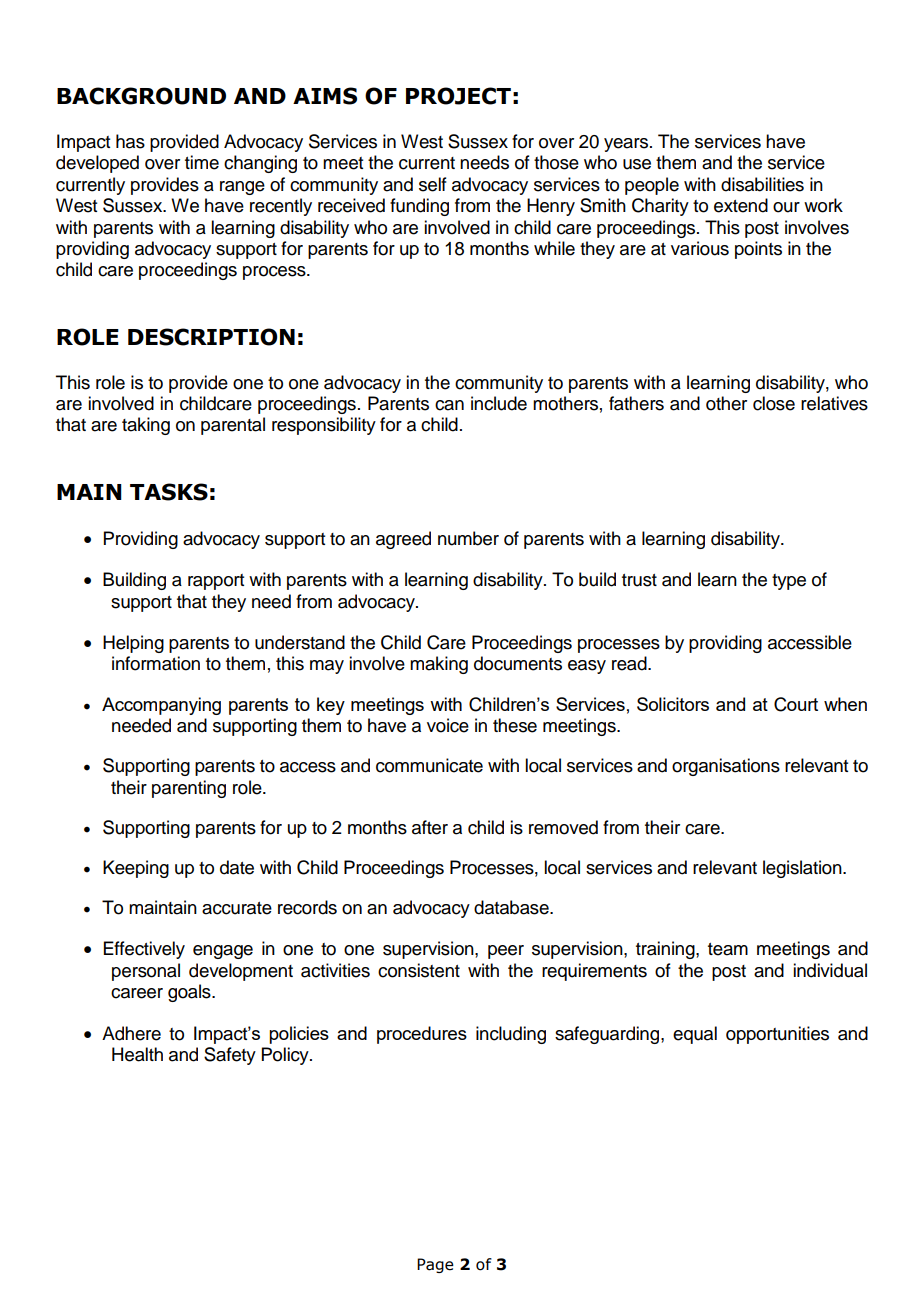 This image has width=924, height=1308. What do you see at coordinates (468, 538) in the image?
I see `number` at bounding box center [468, 538].
